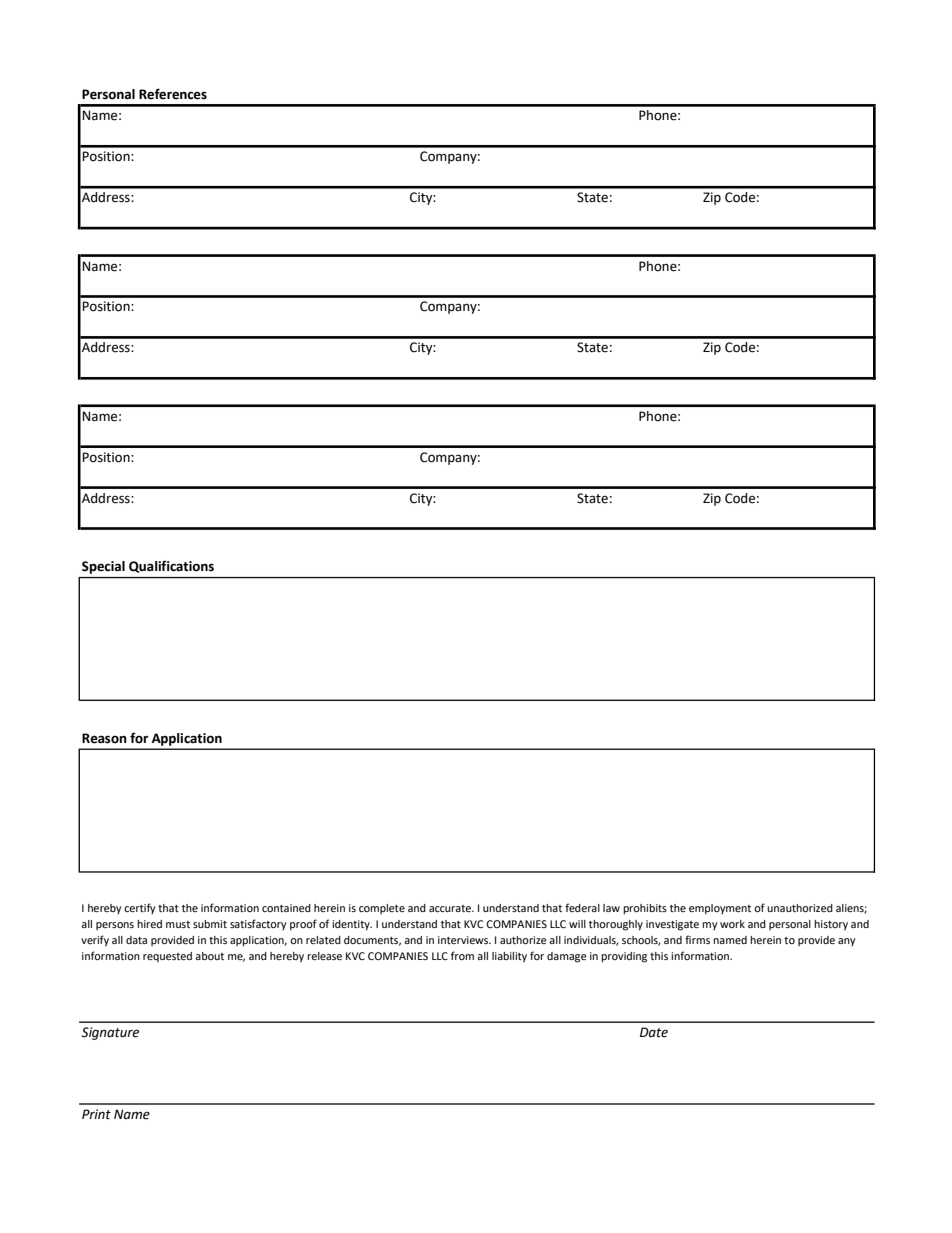  What do you see at coordinates (462, 955) in the screenshot?
I see `from` at bounding box center [462, 955].
